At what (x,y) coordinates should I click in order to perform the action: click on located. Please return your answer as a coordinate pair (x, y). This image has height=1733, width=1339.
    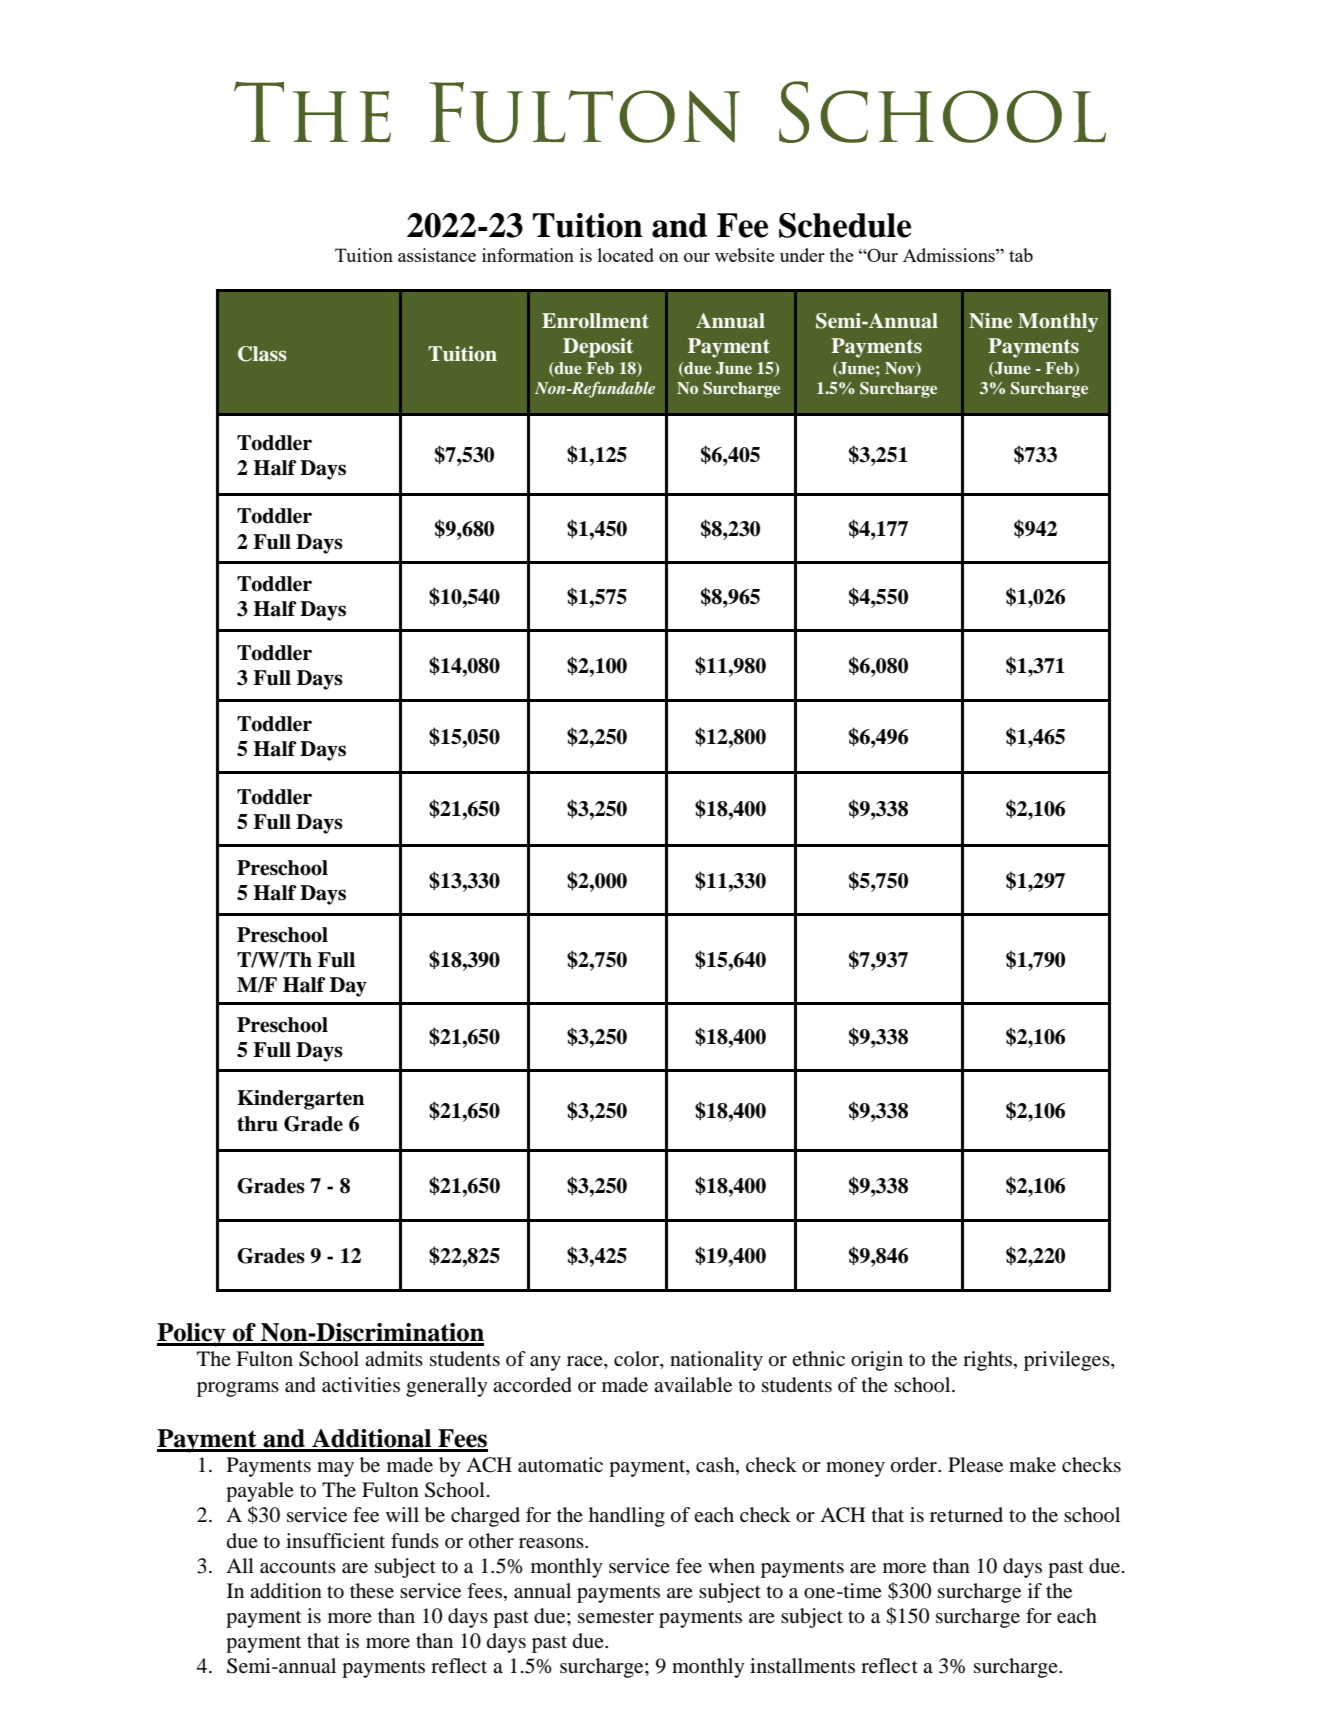
    Looking at the image, I should click on (626, 255).
